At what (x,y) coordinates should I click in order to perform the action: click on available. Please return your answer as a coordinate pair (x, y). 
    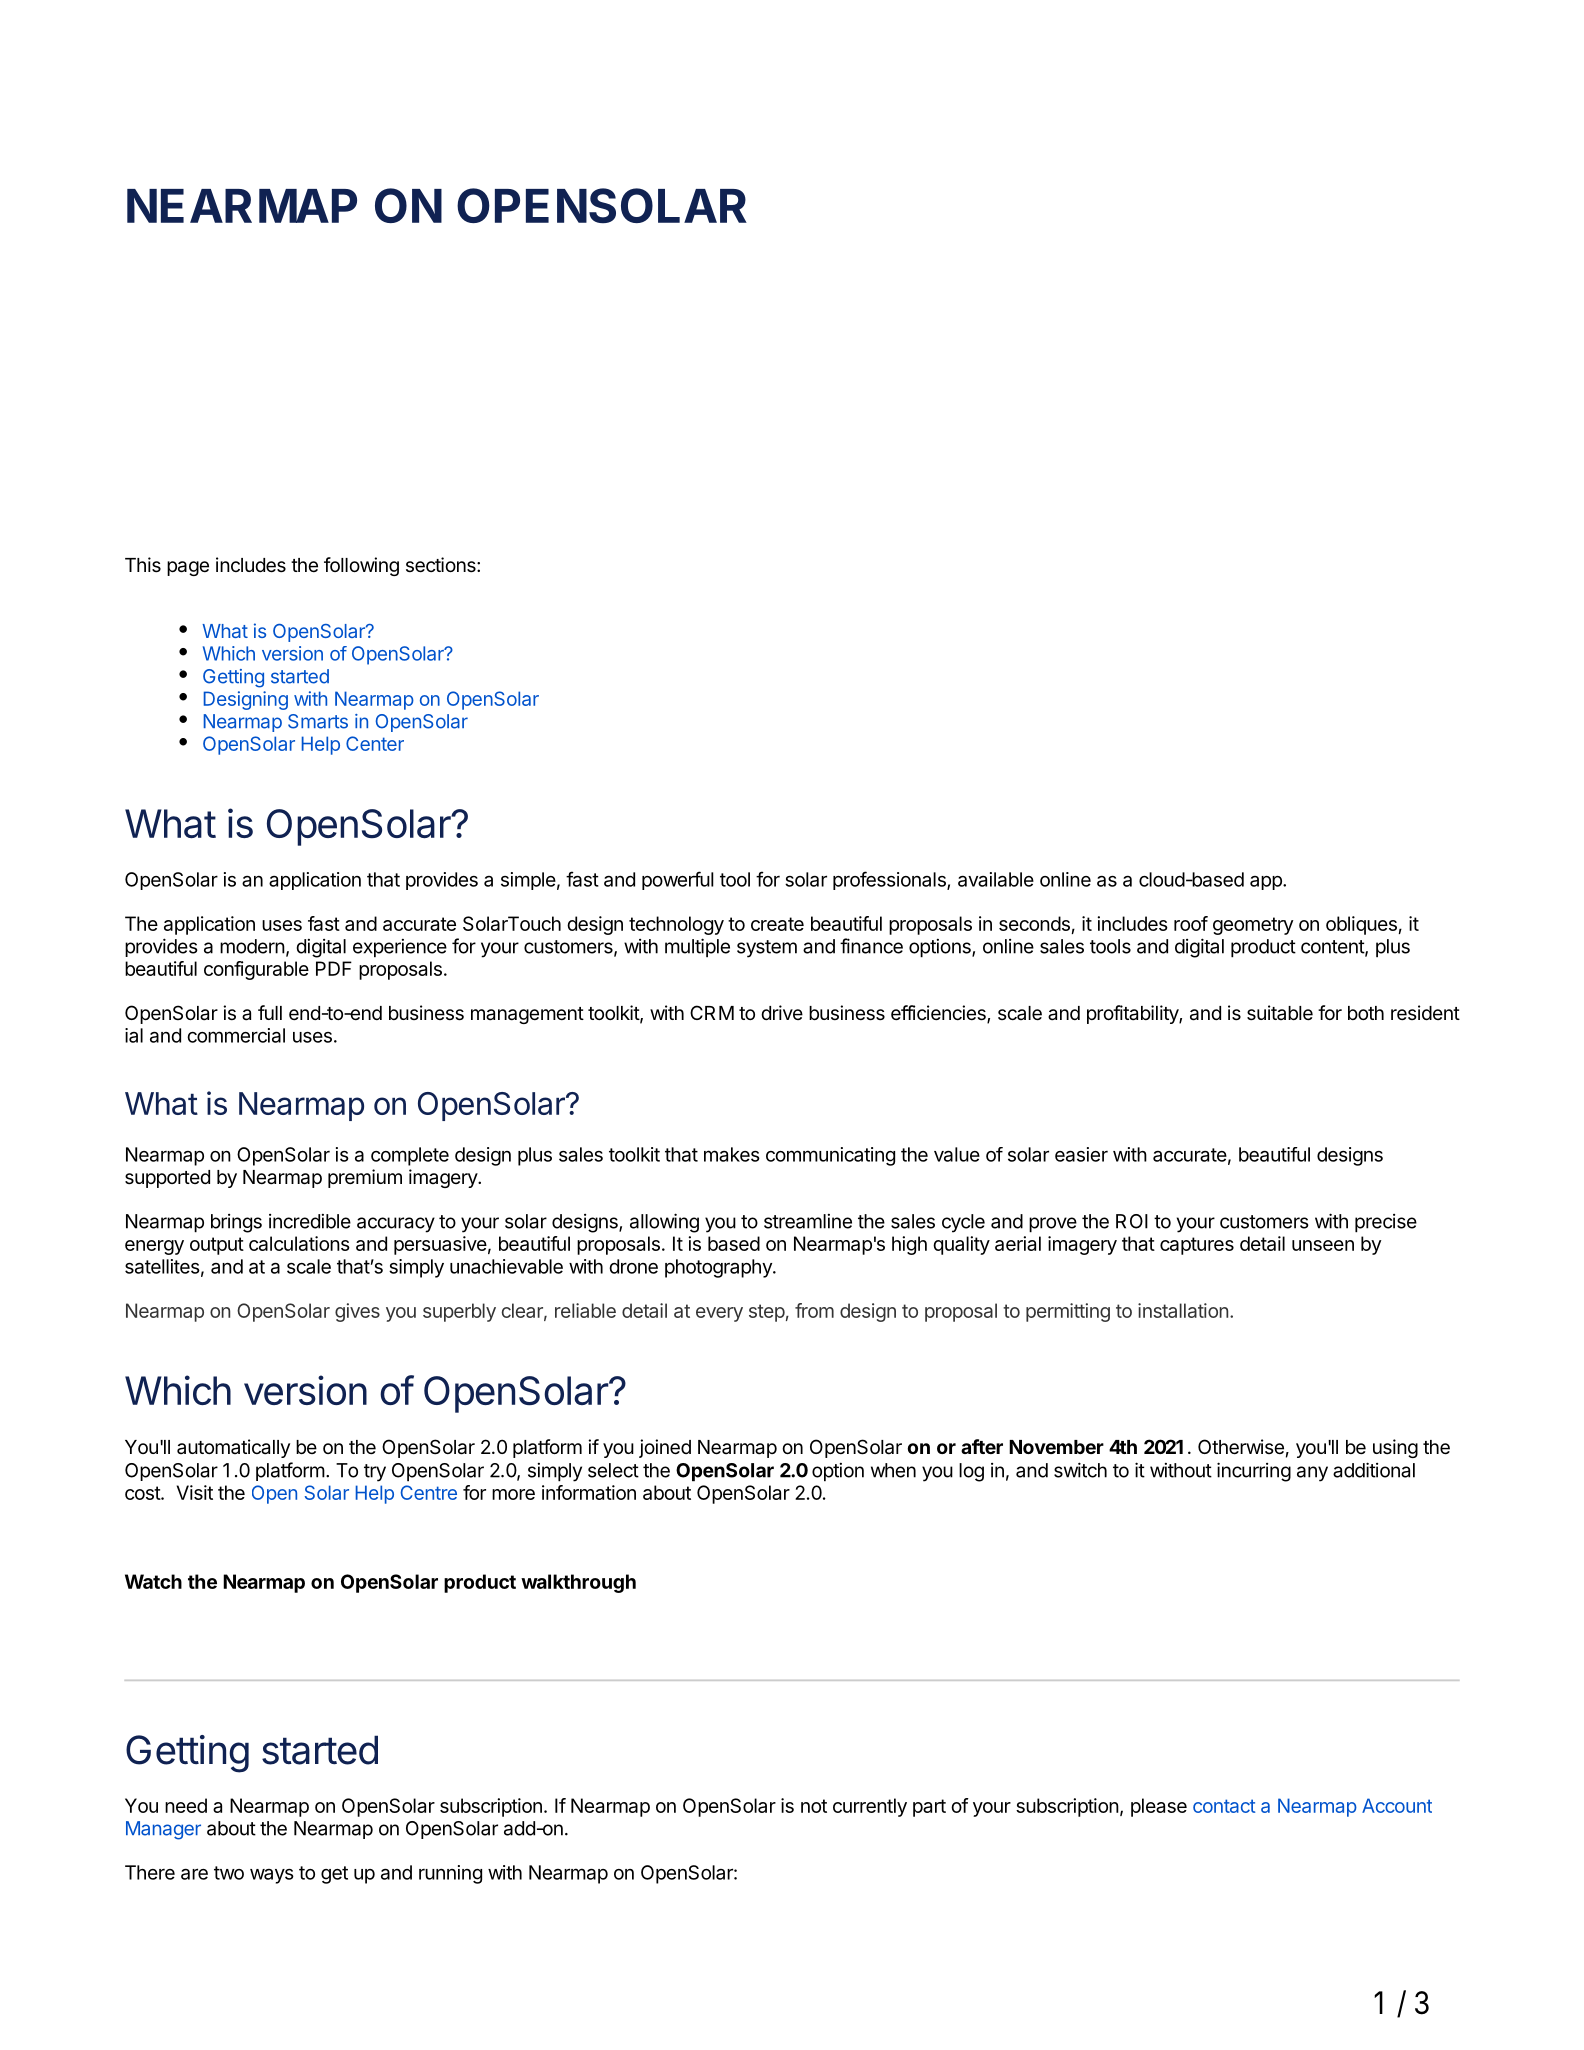
    Looking at the image, I should click on (996, 879).
